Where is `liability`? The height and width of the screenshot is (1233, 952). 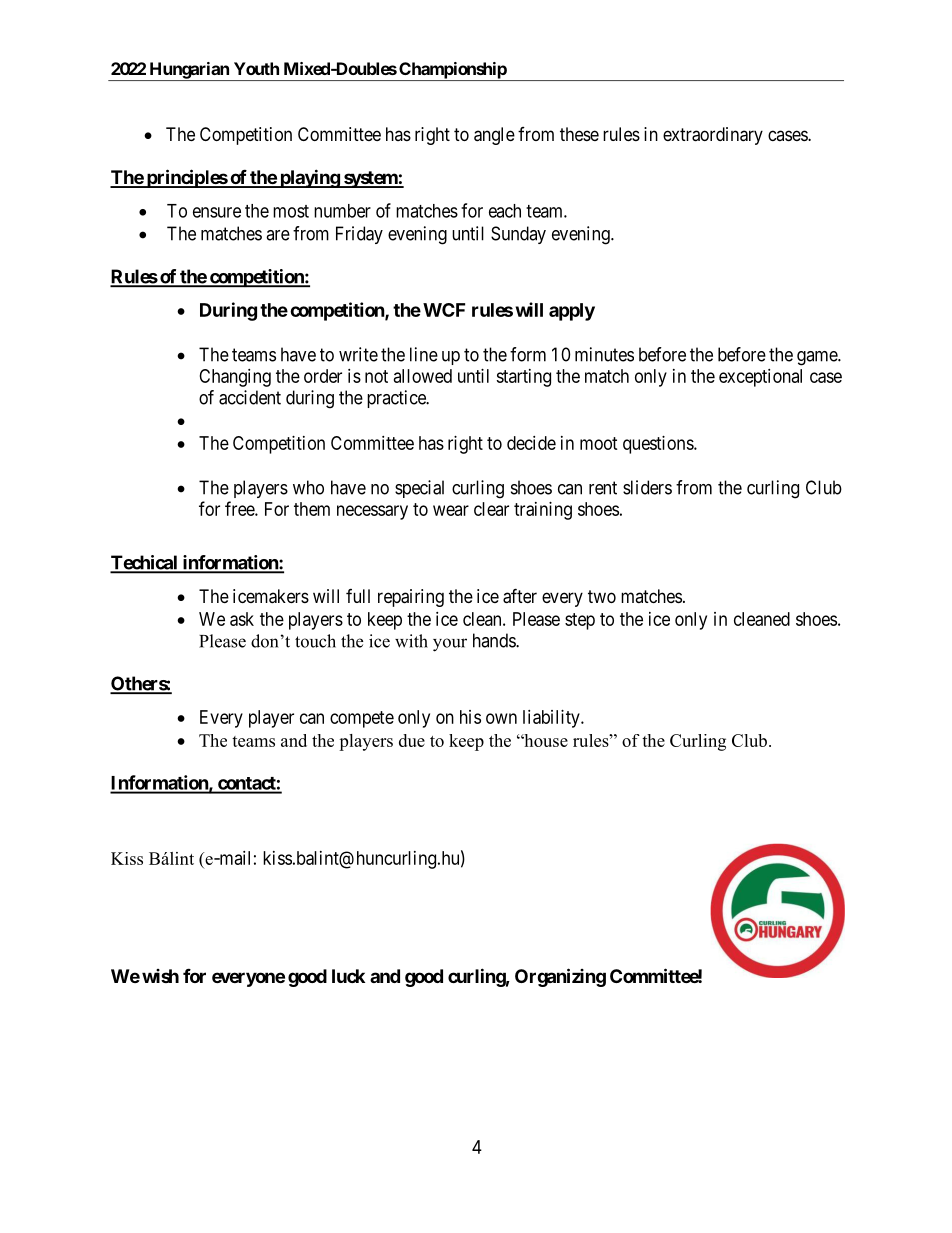 liability is located at coordinates (552, 719).
